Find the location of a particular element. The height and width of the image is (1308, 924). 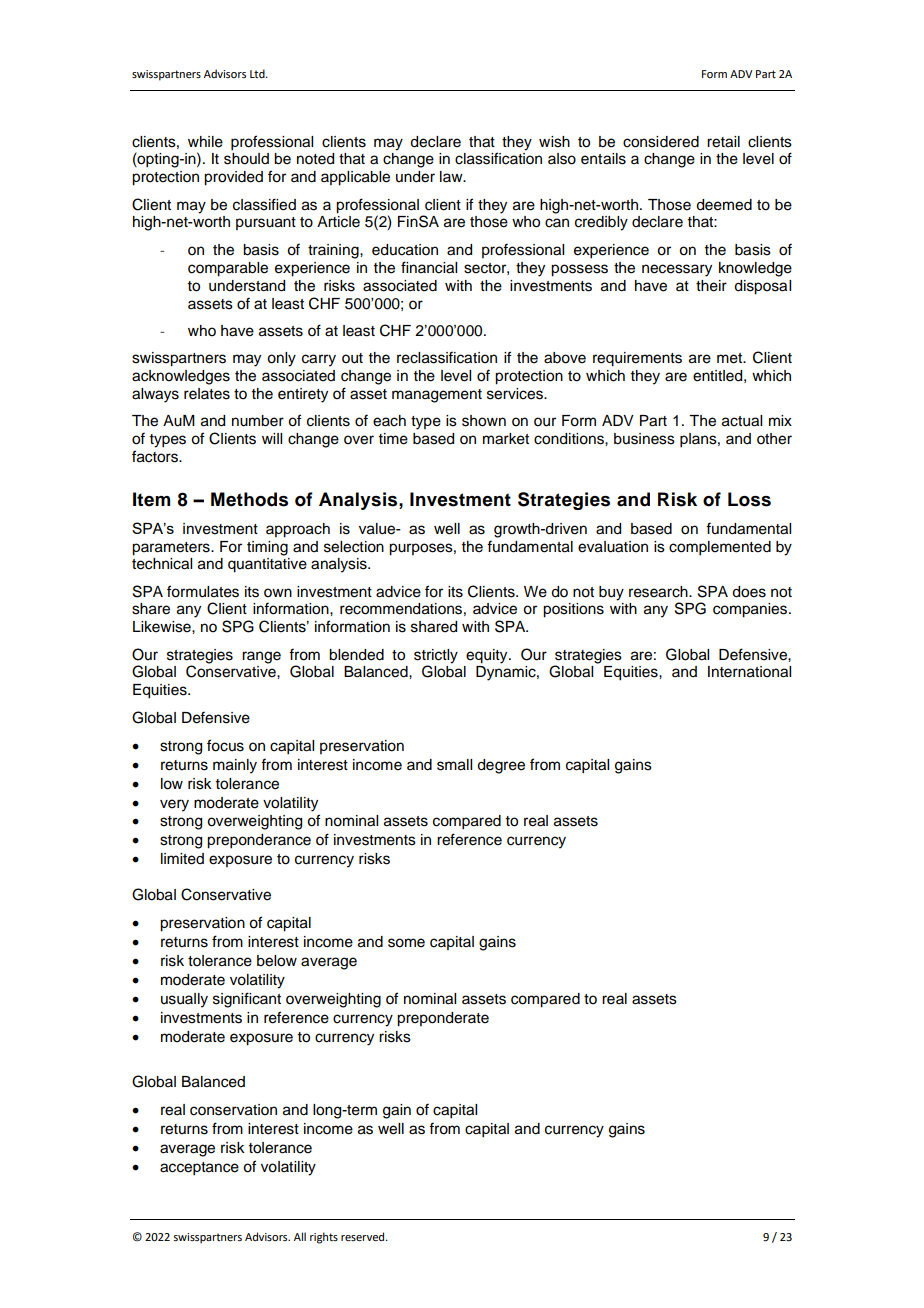

acceptance is located at coordinates (199, 1169).
